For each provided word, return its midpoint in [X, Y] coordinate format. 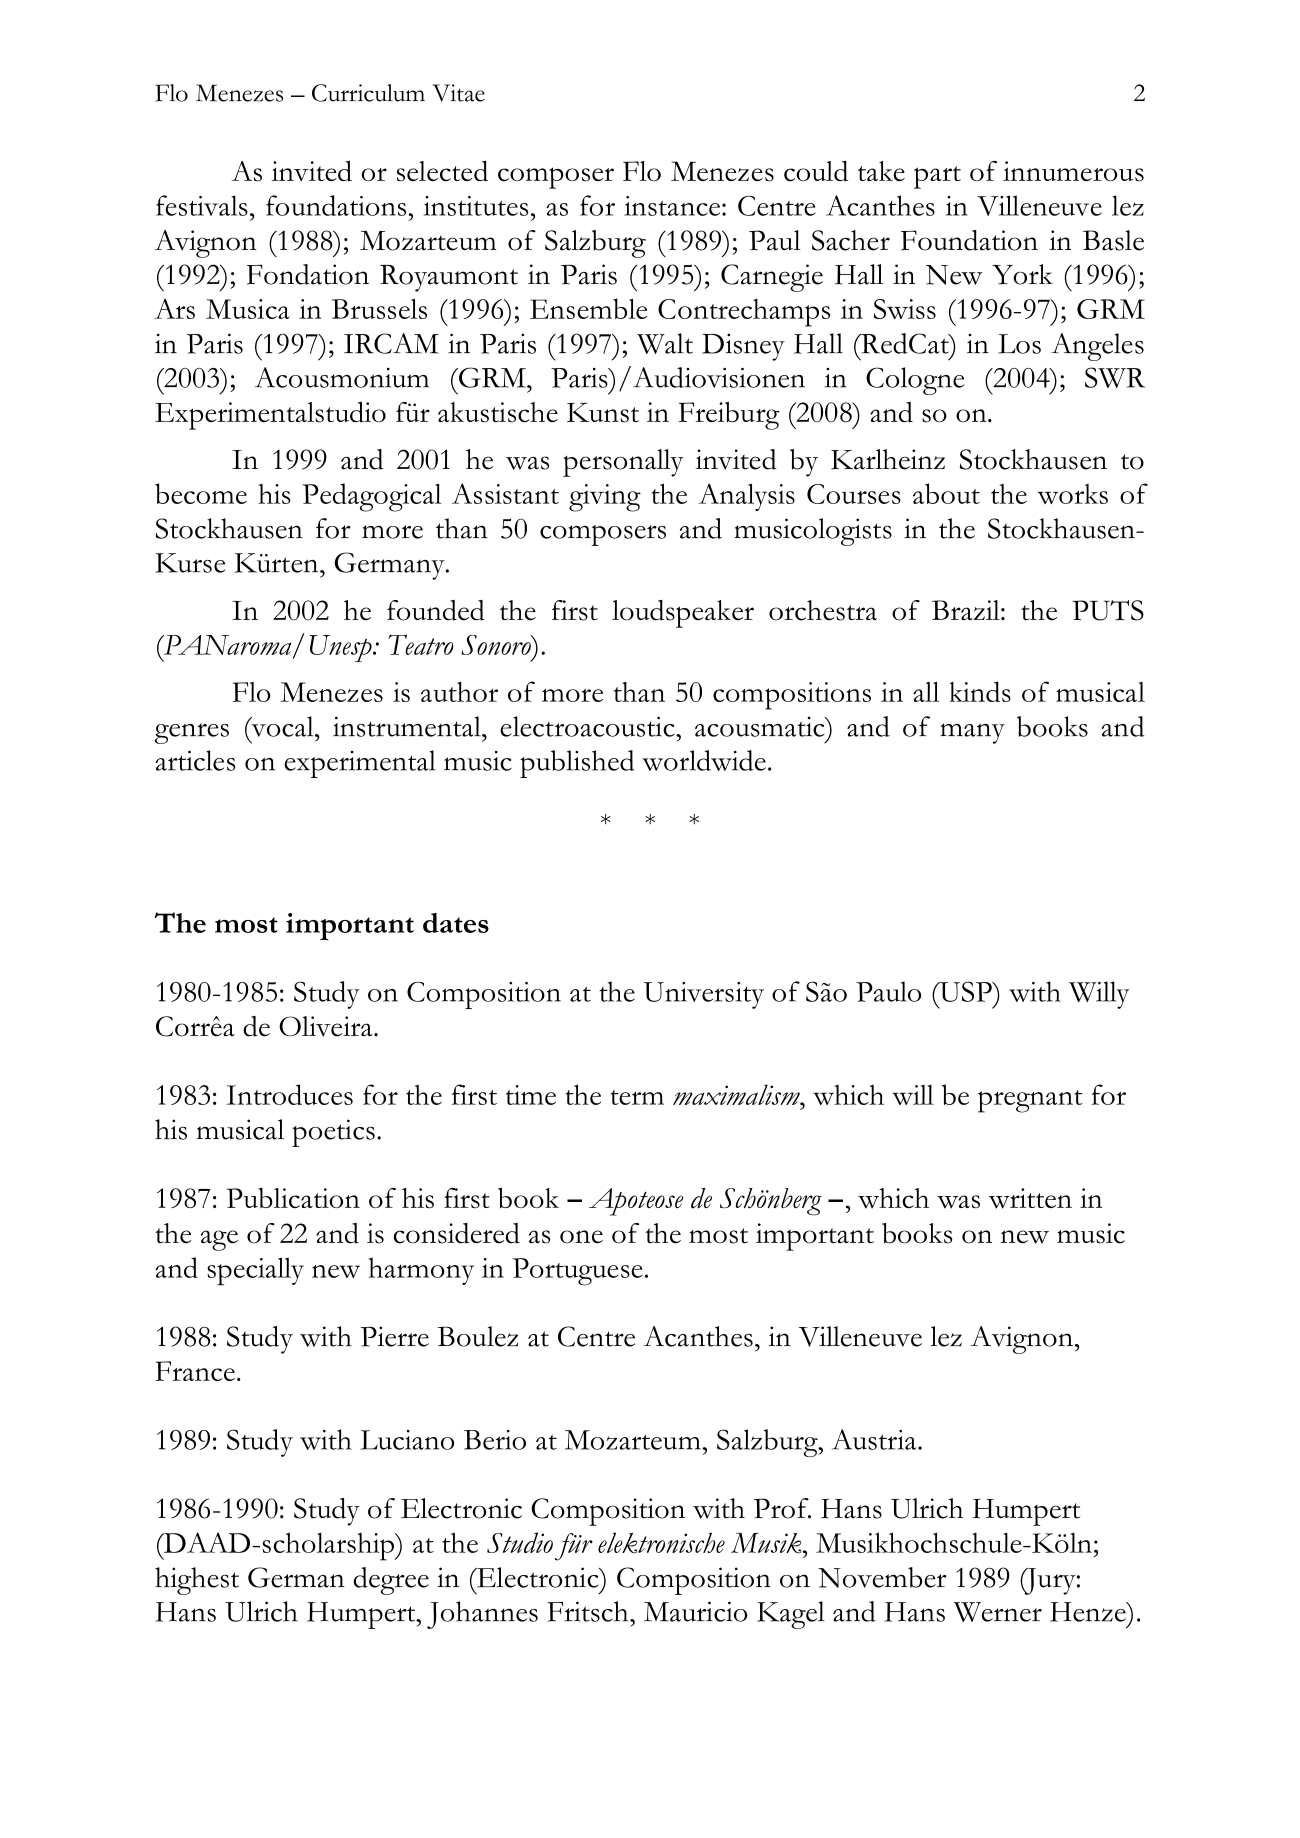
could [816, 171]
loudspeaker [683, 614]
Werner [998, 1612]
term [637, 1097]
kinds [980, 691]
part [937, 177]
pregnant [1030, 1101]
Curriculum [368, 93]
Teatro [421, 644]
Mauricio [695, 1611]
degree [391, 1581]
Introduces [290, 1094]
